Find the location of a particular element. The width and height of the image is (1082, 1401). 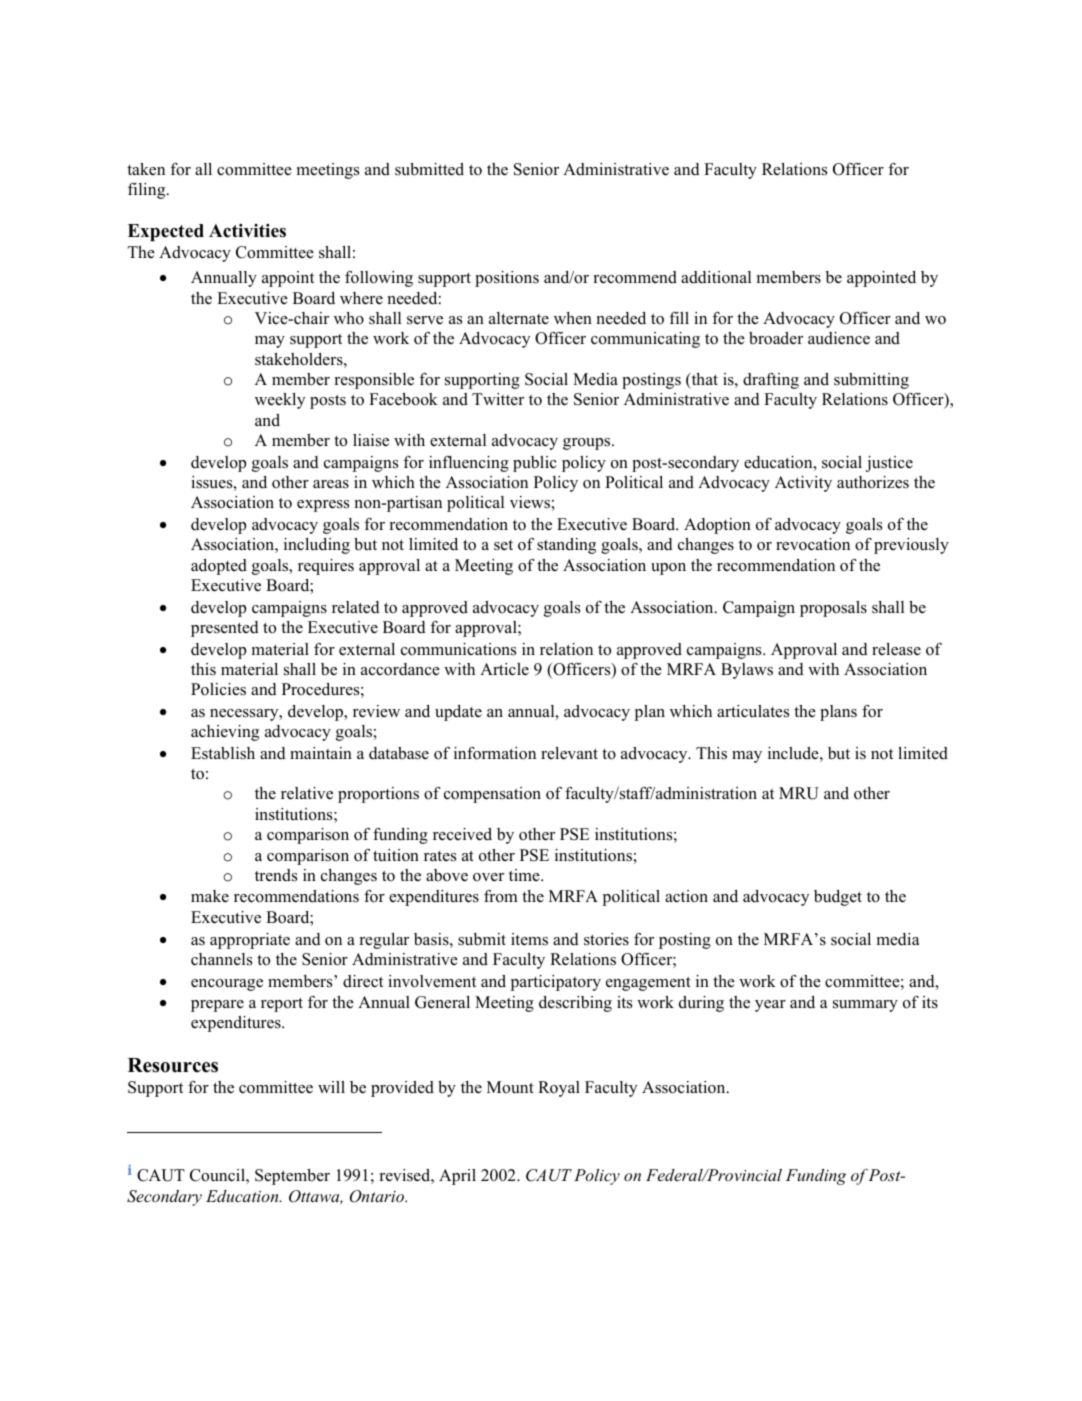

positions is located at coordinates (507, 279).
